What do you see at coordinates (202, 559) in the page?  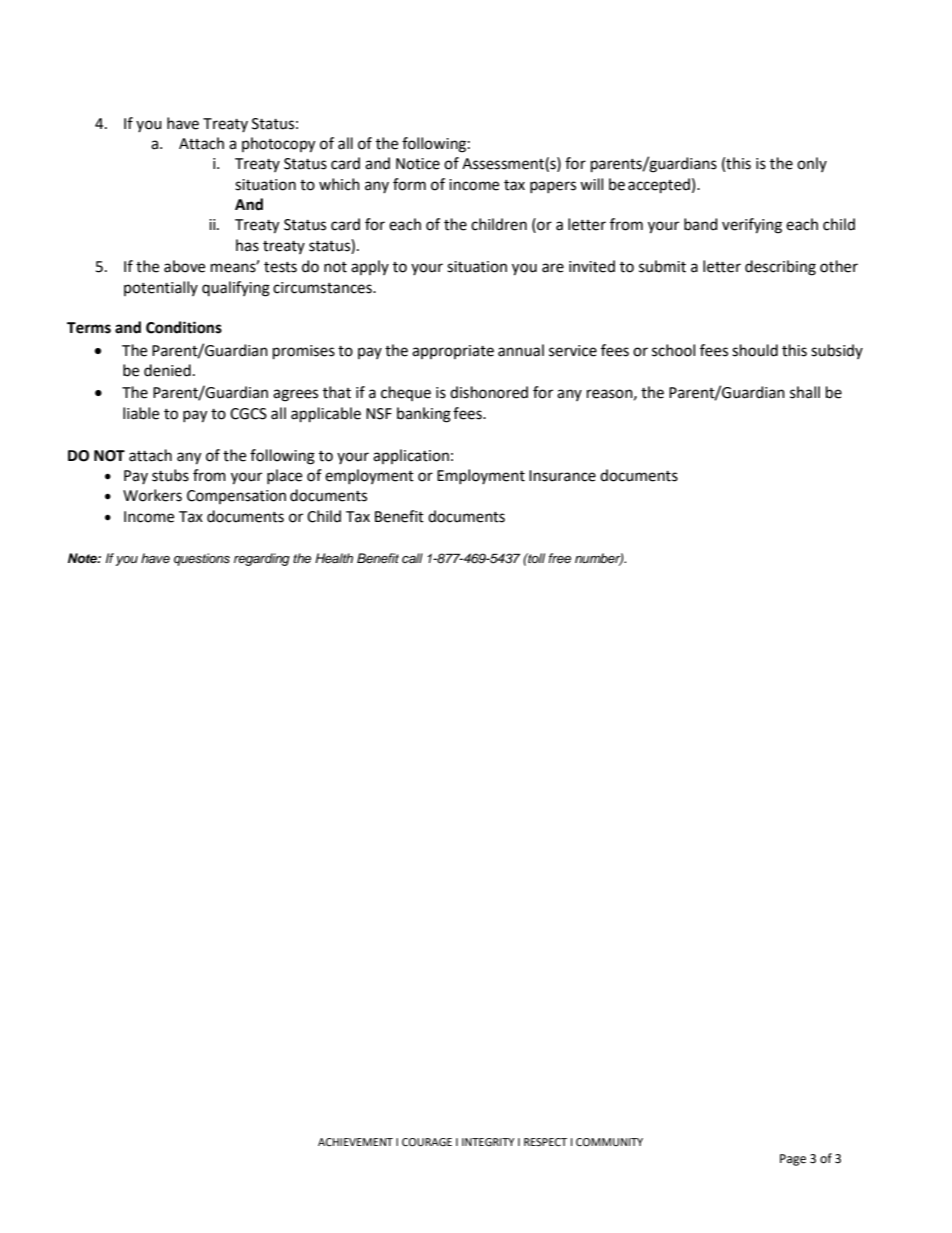 I see `questions` at bounding box center [202, 559].
